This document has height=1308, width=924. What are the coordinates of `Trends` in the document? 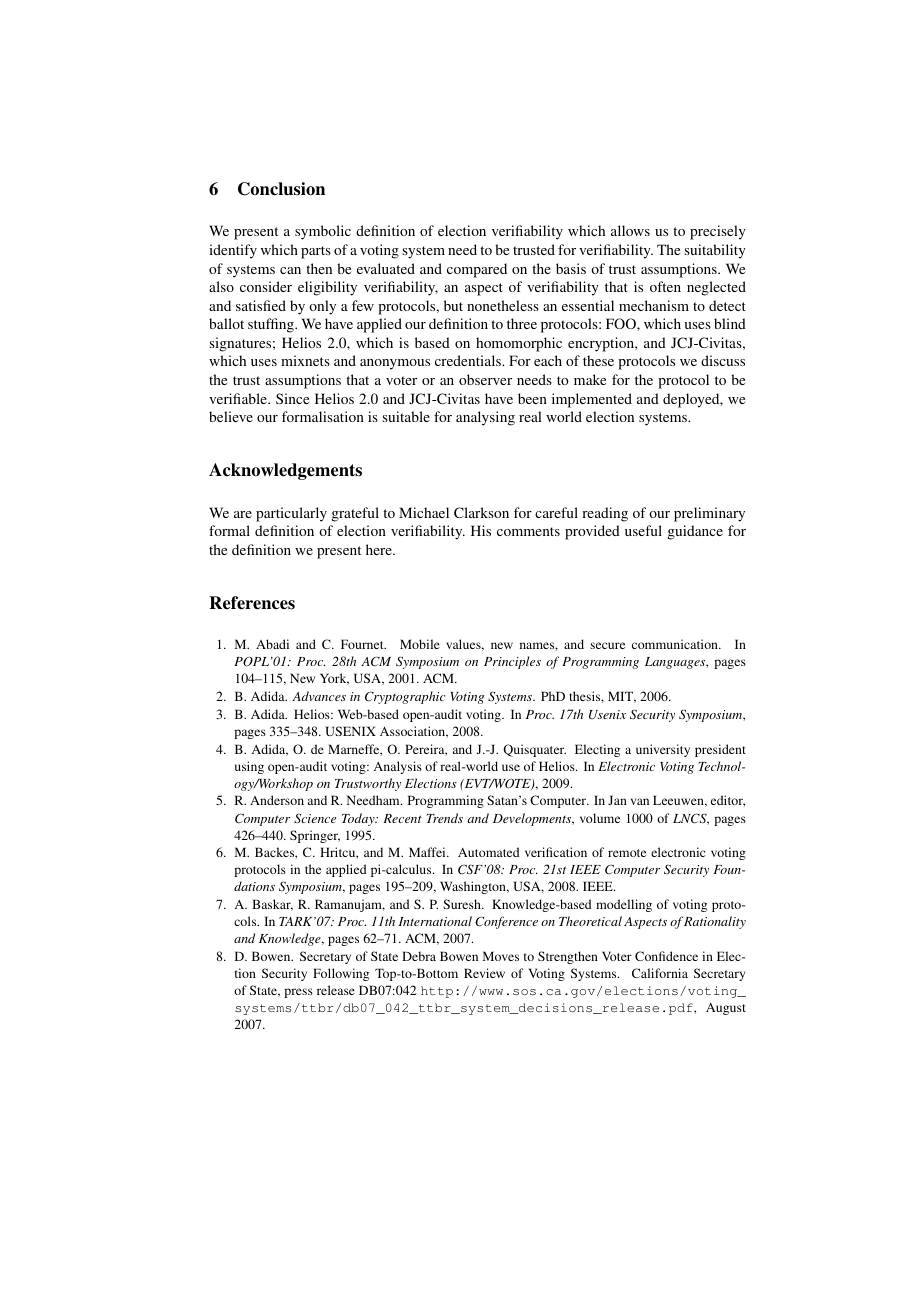 It's located at (444, 818).
